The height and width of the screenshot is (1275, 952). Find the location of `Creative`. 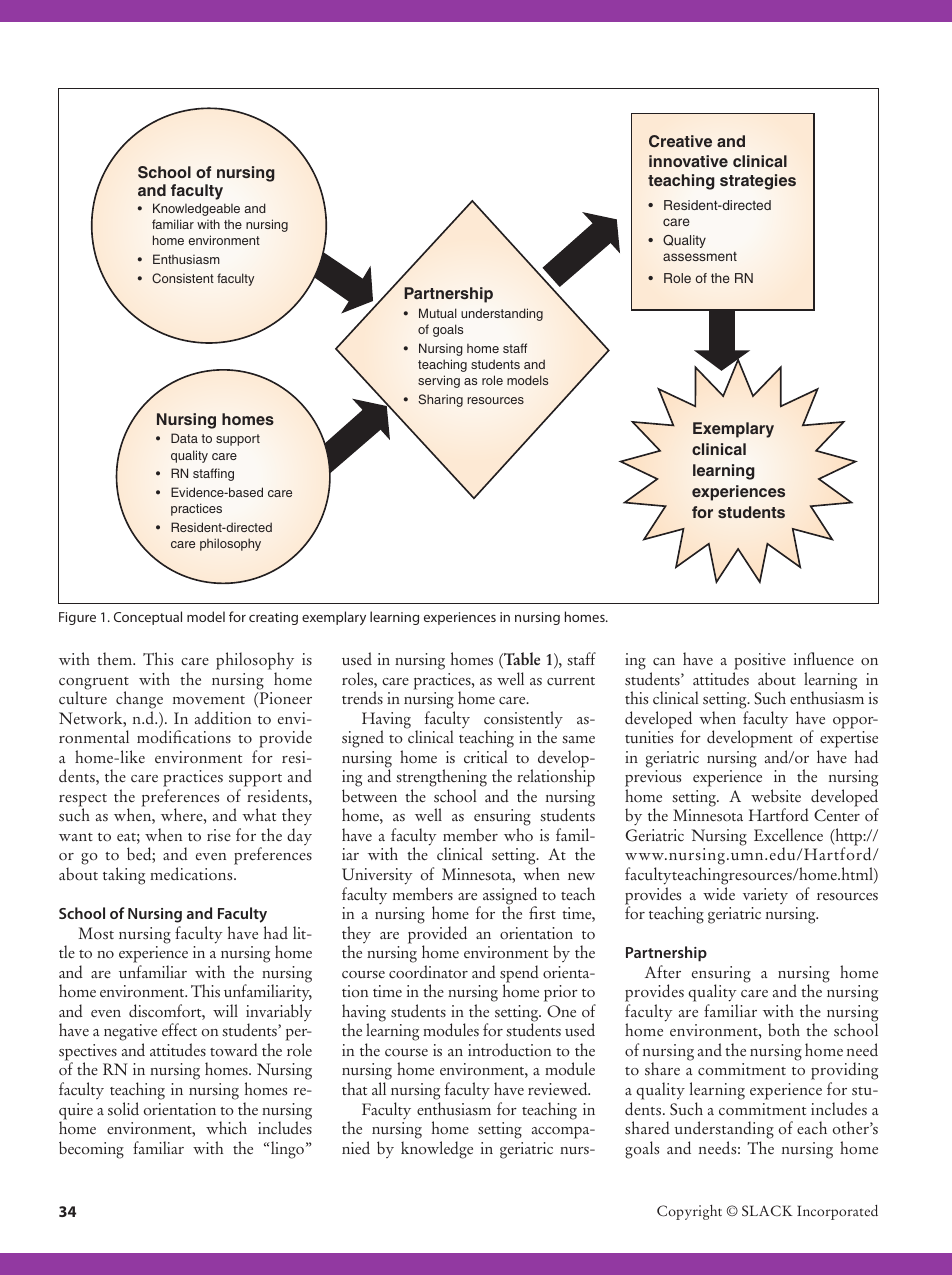

Creative is located at coordinates (680, 141).
